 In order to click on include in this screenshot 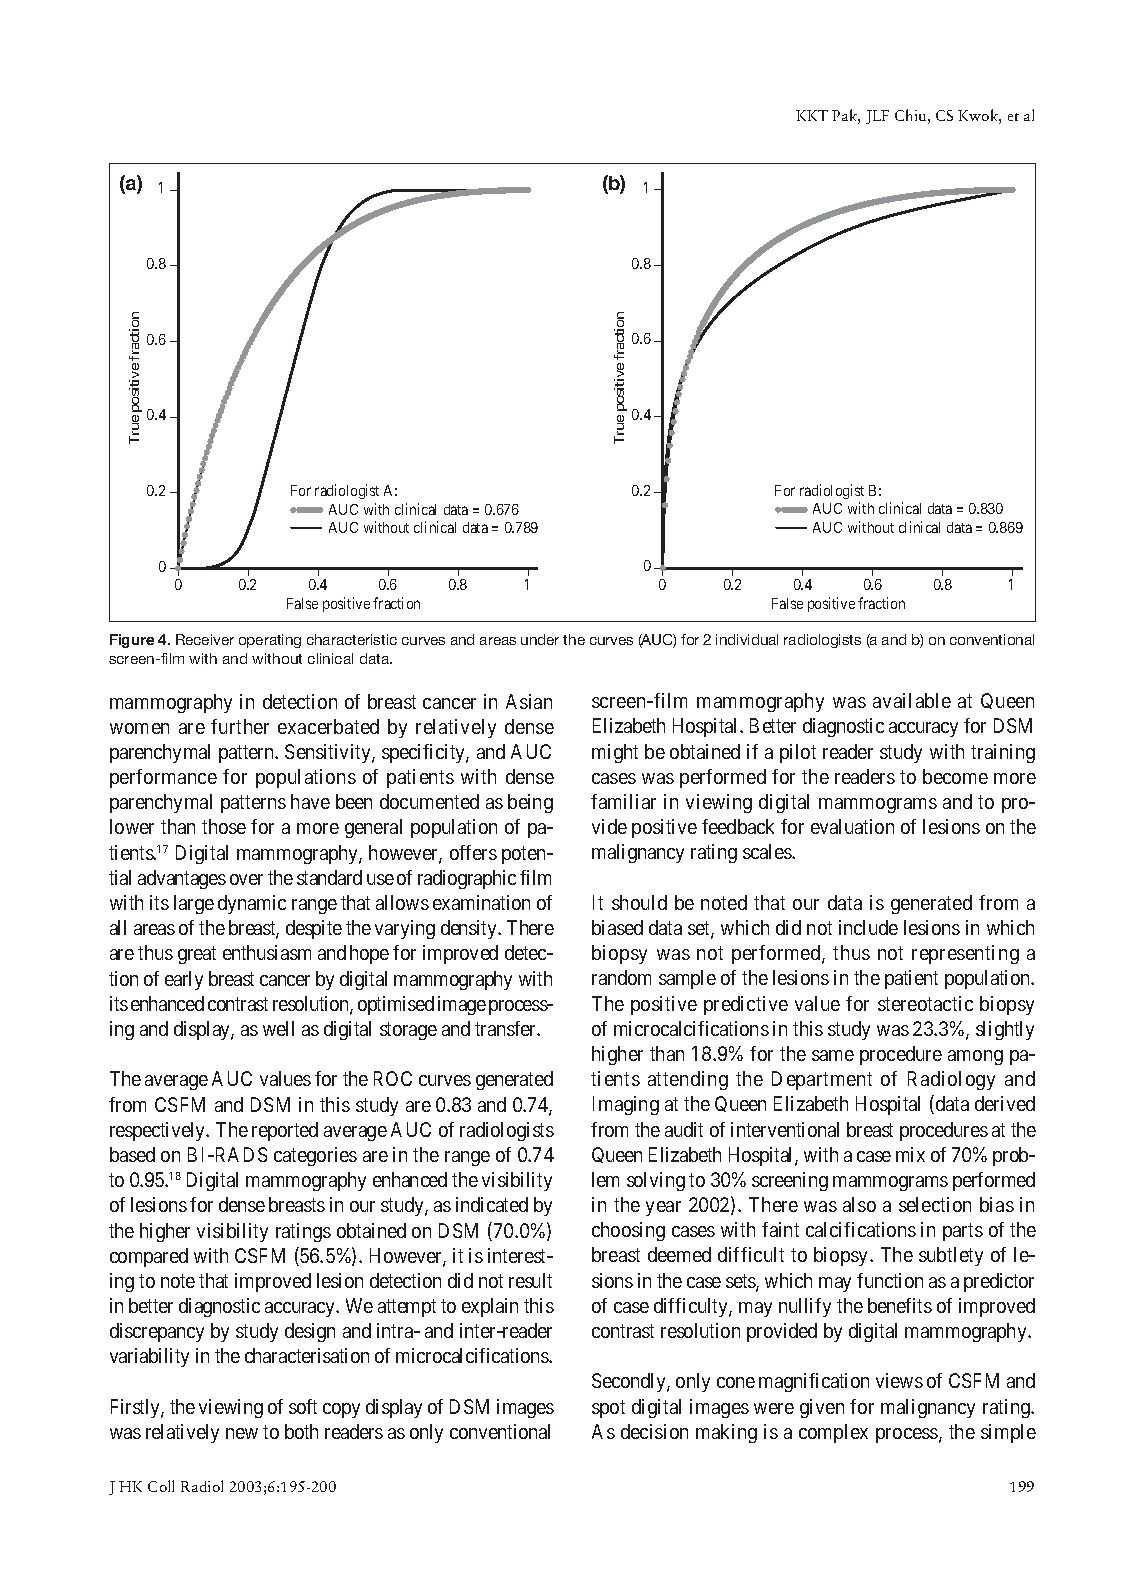, I will do `click(868, 927)`.
